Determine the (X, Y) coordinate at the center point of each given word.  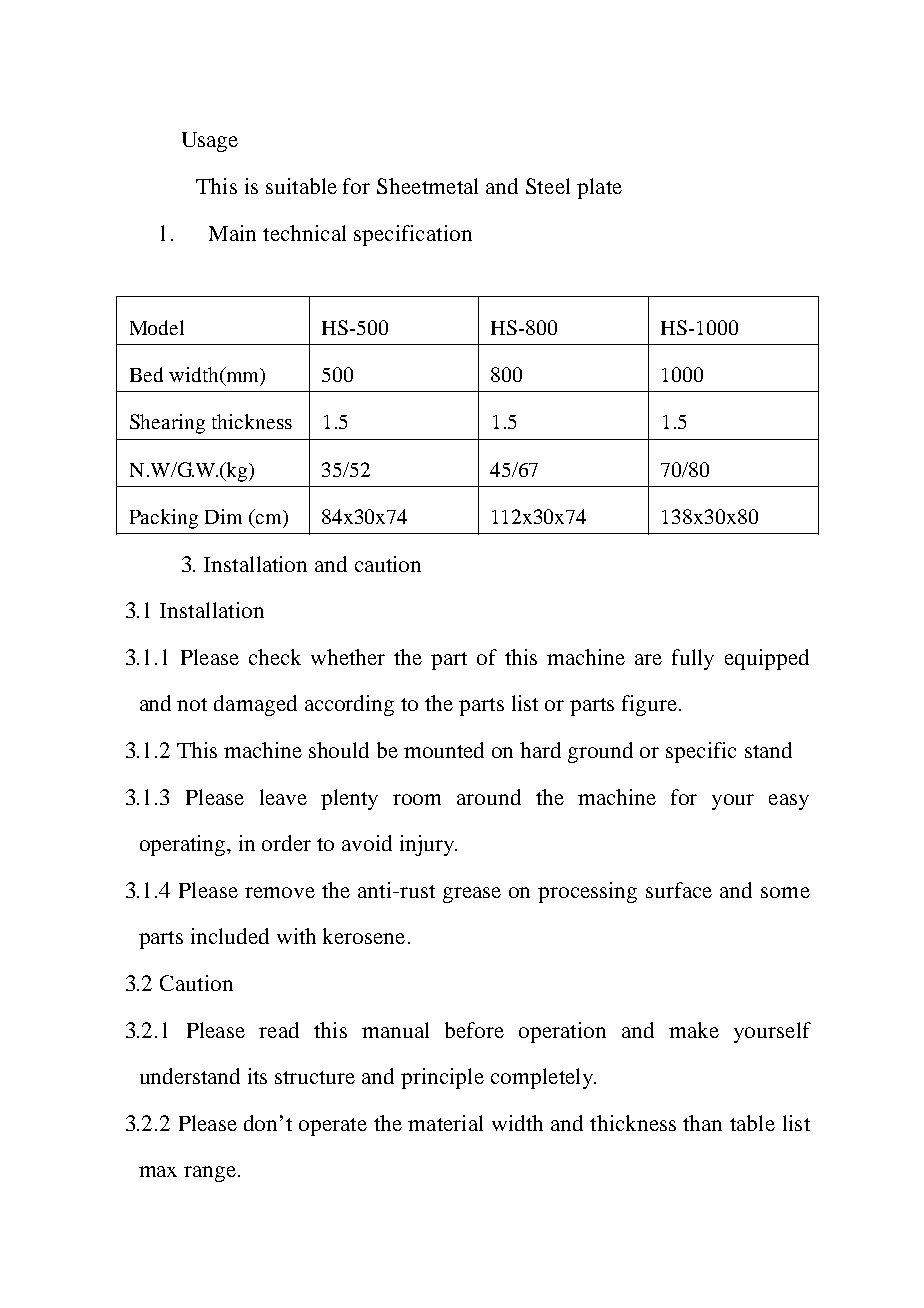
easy (789, 802)
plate (599, 188)
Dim (223, 516)
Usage (210, 142)
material (445, 1123)
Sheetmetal (427, 186)
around (489, 797)
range (210, 1174)
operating (184, 845)
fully (693, 659)
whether (348, 657)
